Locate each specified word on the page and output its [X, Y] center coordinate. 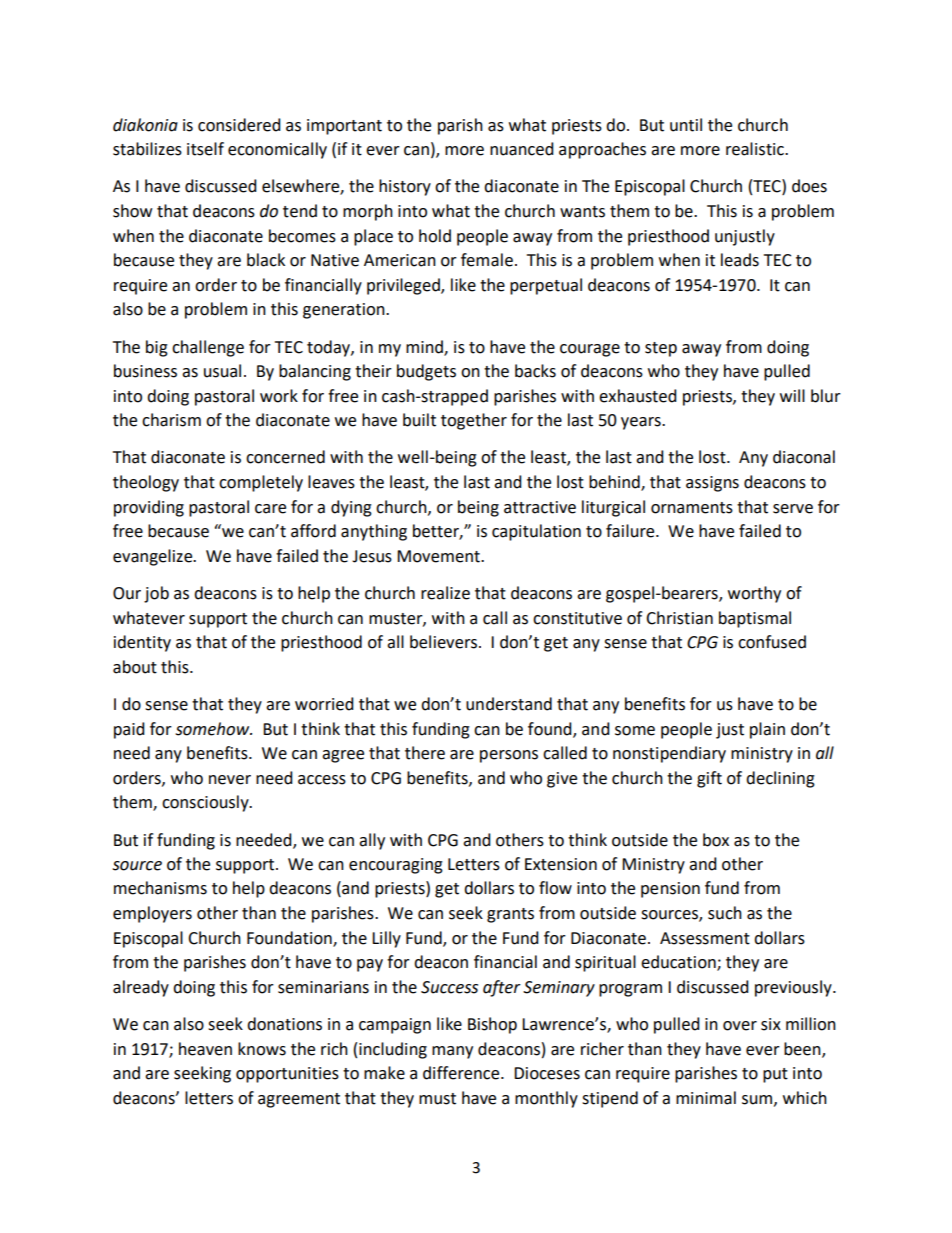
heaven [205, 1049]
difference [462, 1073]
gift [709, 779]
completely [261, 483]
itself [205, 149]
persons [509, 756]
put [775, 1075]
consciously [206, 803]
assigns [712, 484]
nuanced [522, 149]
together [474, 421]
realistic [756, 149]
